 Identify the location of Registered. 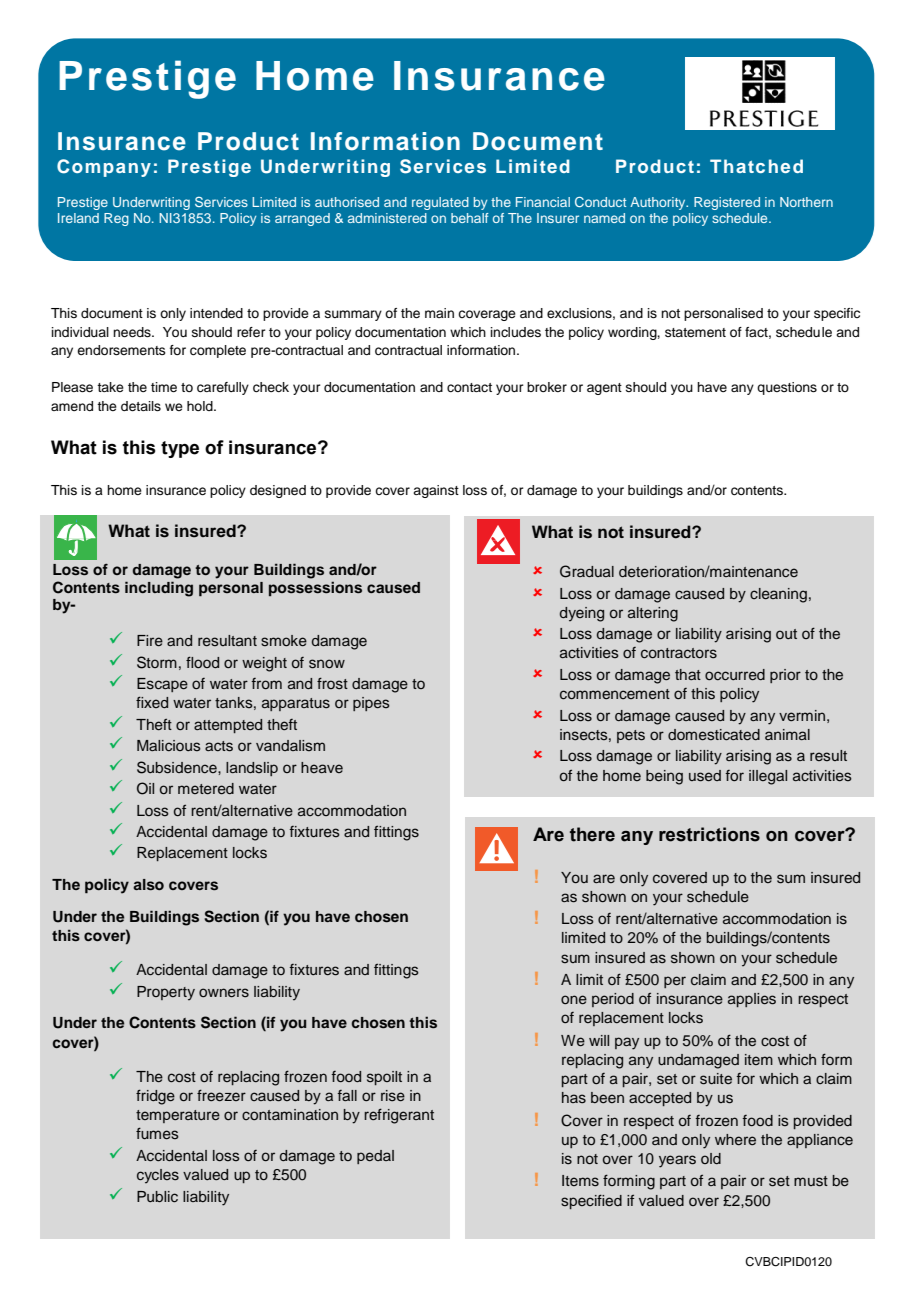
(727, 203).
